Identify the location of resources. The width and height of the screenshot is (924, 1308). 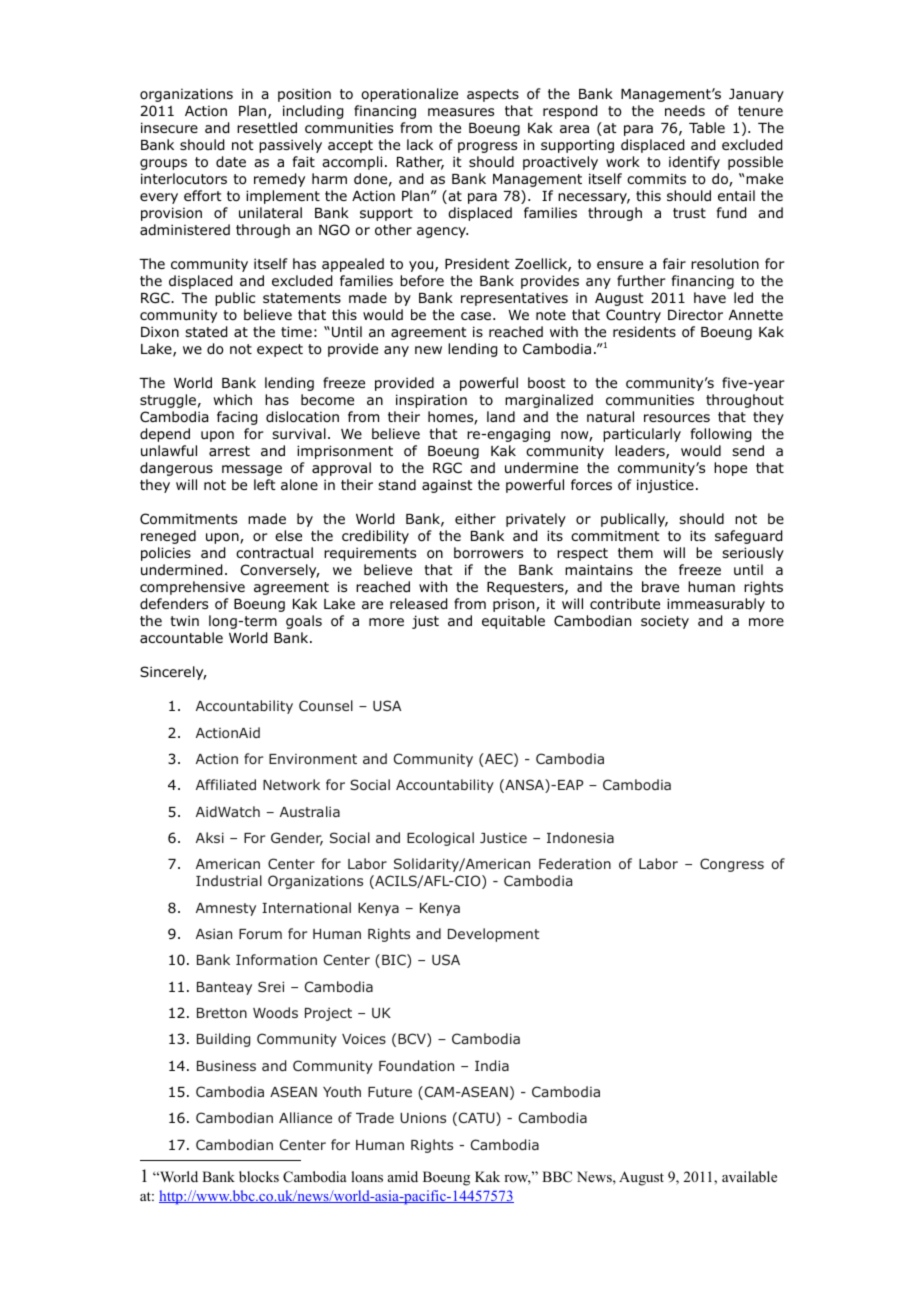
(677, 418).
